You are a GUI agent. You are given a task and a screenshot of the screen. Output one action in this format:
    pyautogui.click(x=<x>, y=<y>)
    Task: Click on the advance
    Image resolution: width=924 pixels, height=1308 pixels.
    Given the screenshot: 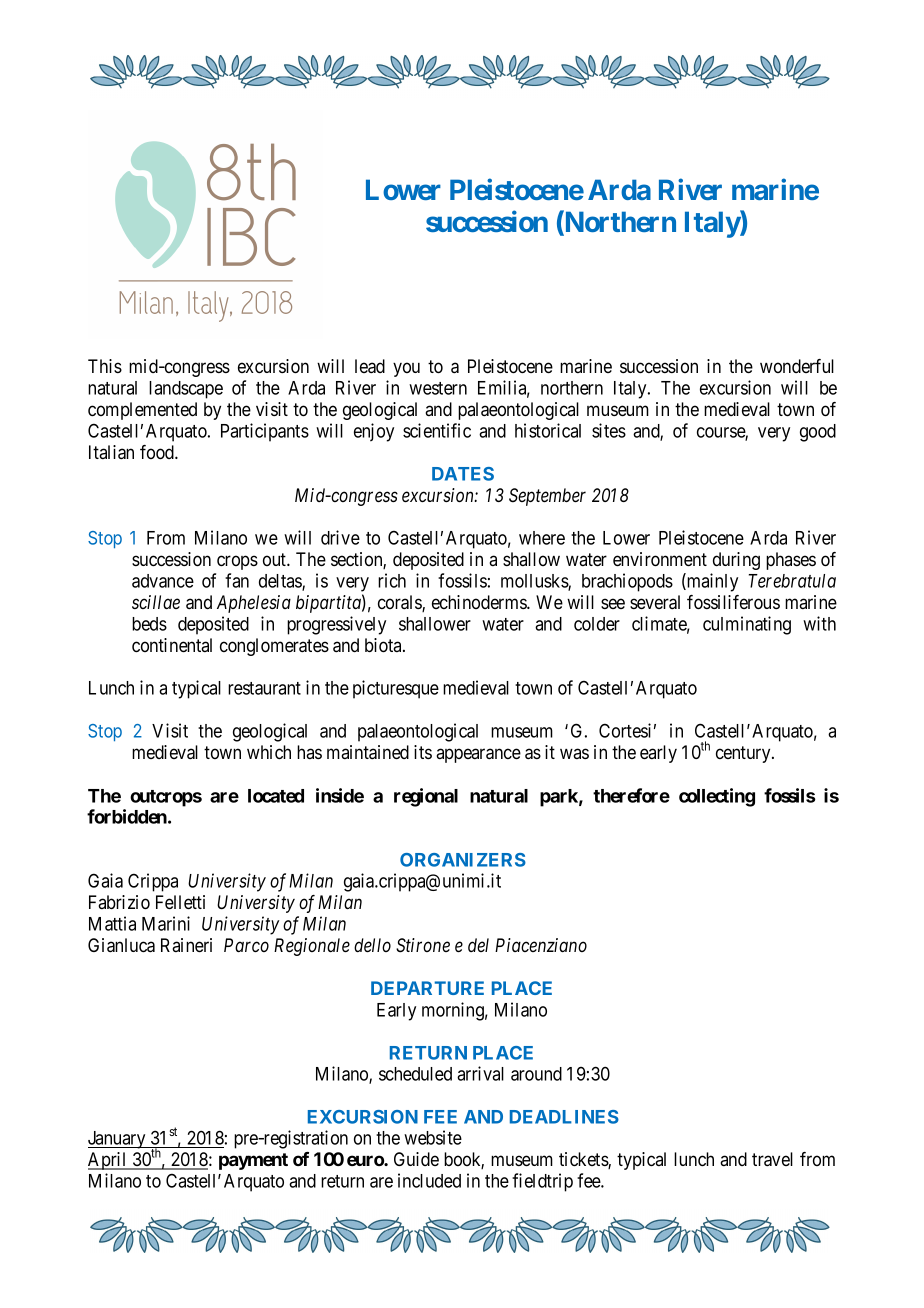 What is the action you would take?
    pyautogui.click(x=163, y=581)
